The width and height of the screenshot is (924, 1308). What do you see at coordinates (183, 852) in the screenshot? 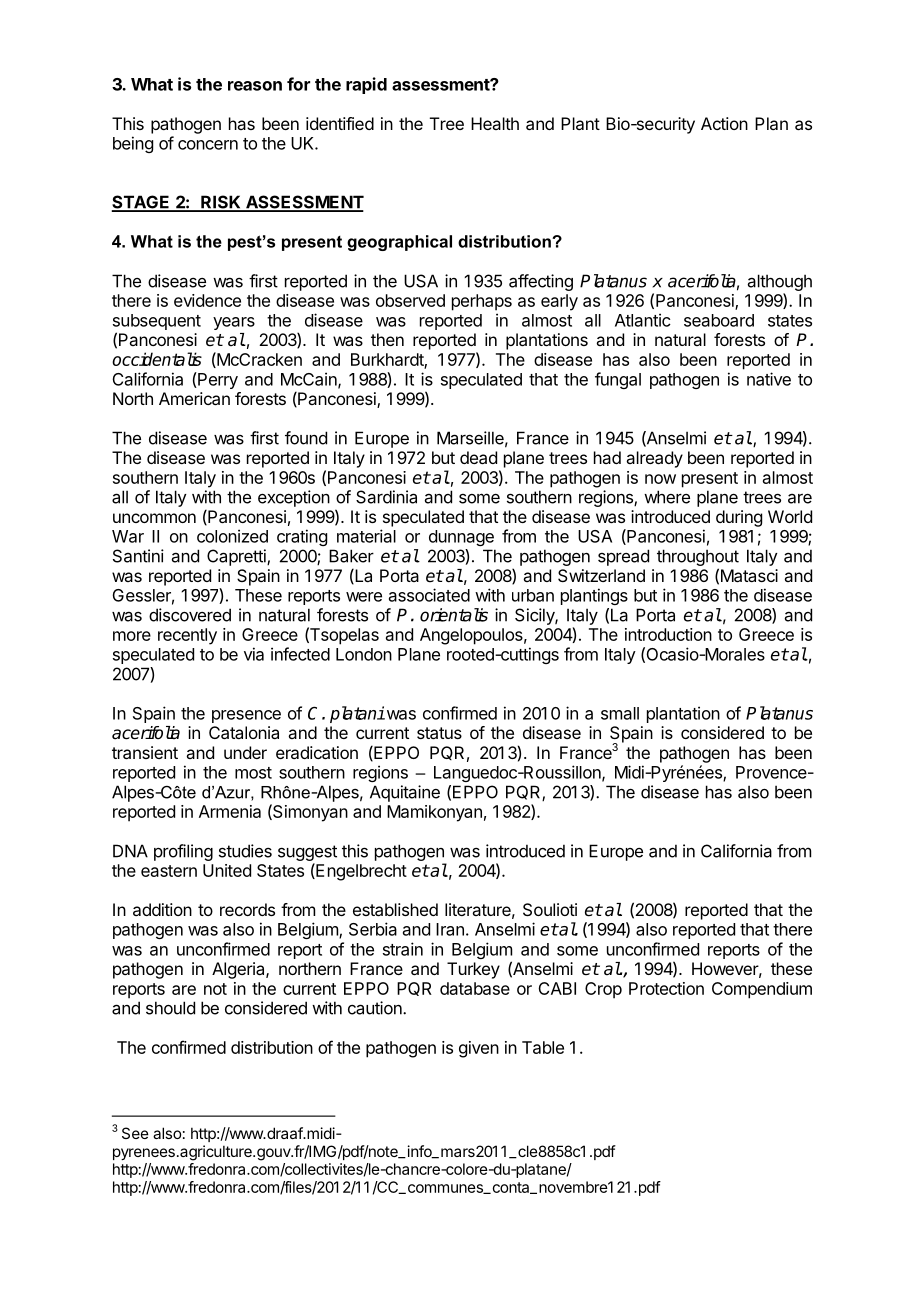
I see `profiling` at bounding box center [183, 852].
